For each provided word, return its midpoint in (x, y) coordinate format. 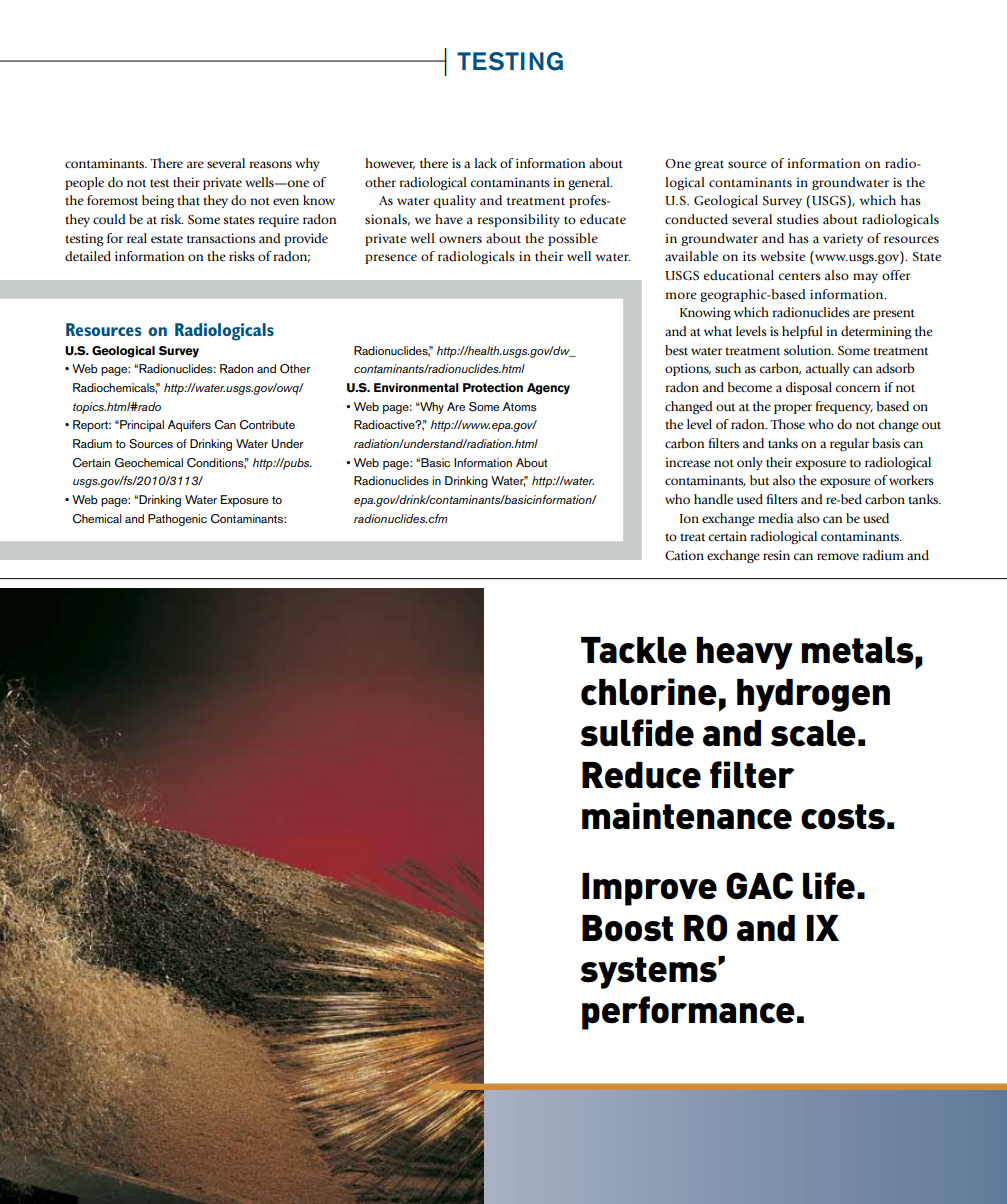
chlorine (649, 692)
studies (798, 219)
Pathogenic (177, 520)
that (188, 200)
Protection (493, 388)
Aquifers (189, 426)
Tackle (634, 650)
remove (838, 556)
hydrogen (813, 695)
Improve (649, 889)
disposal (809, 388)
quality (455, 201)
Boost (627, 928)
